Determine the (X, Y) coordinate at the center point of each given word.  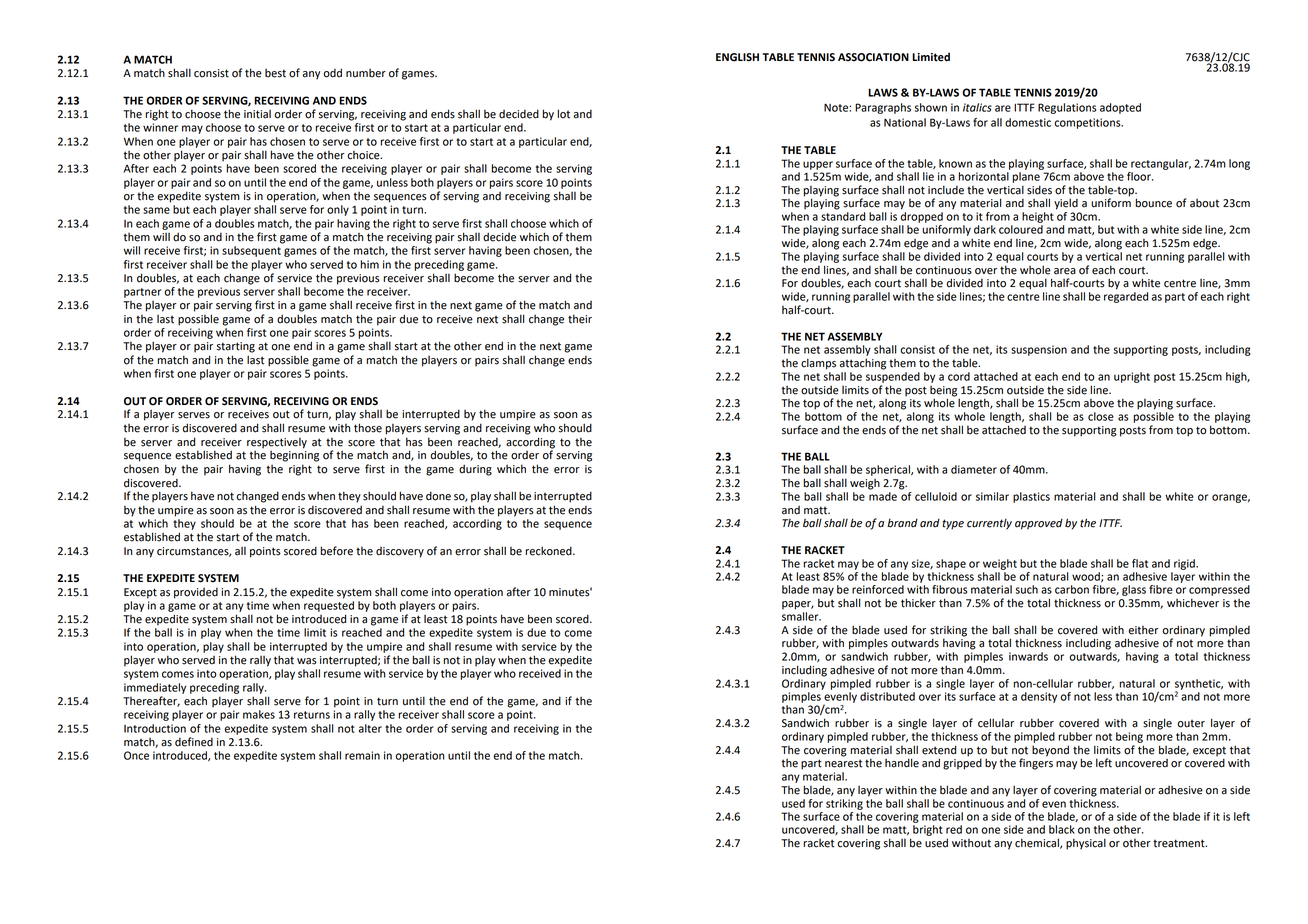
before (337, 551)
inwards (1028, 656)
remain (362, 755)
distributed (887, 696)
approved (1039, 524)
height (1038, 217)
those (368, 428)
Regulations (1067, 108)
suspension (1039, 350)
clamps (818, 364)
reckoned (550, 551)
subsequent (251, 251)
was (307, 661)
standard (843, 216)
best (275, 73)
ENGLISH (737, 57)
